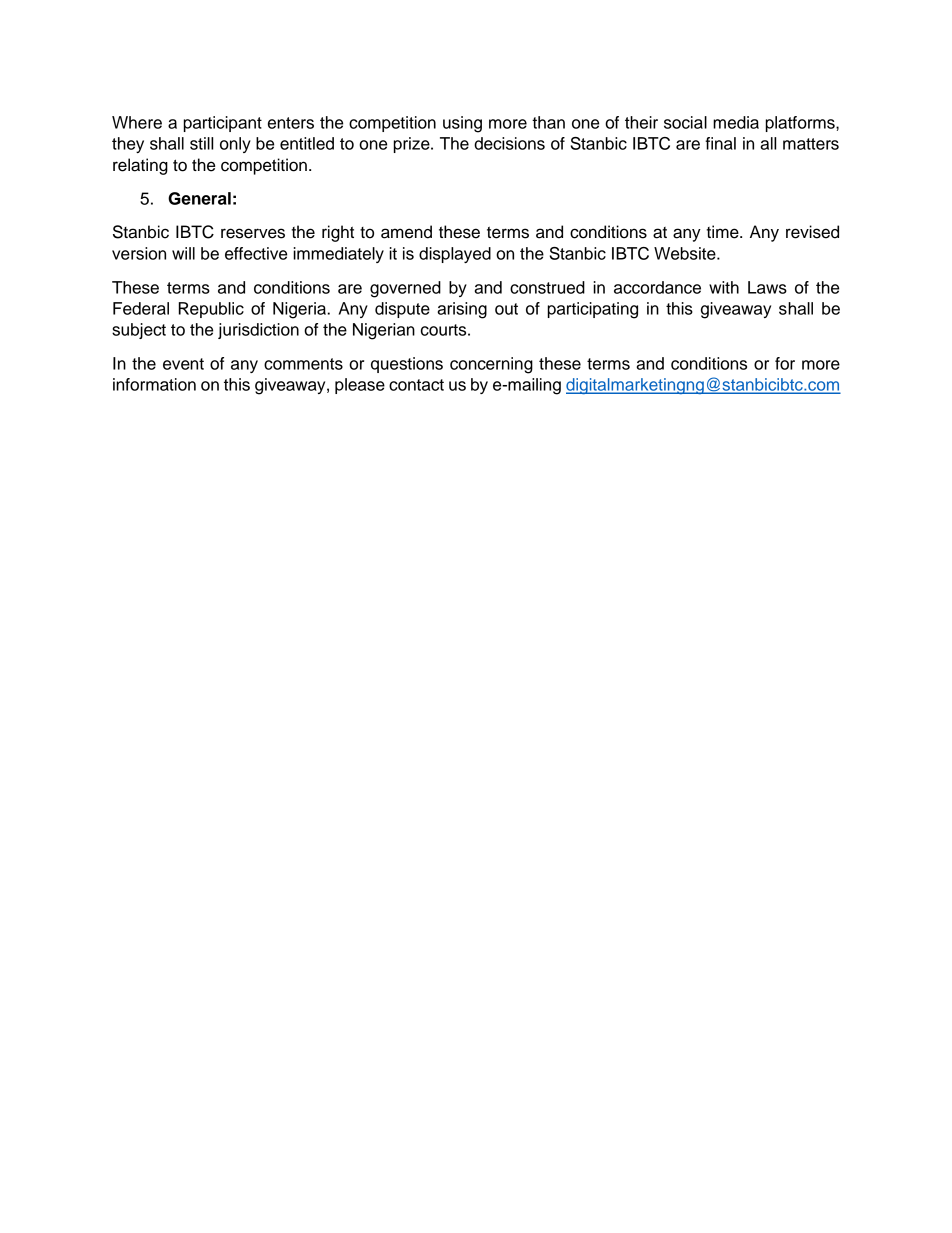  I want to click on contact, so click(416, 385).
